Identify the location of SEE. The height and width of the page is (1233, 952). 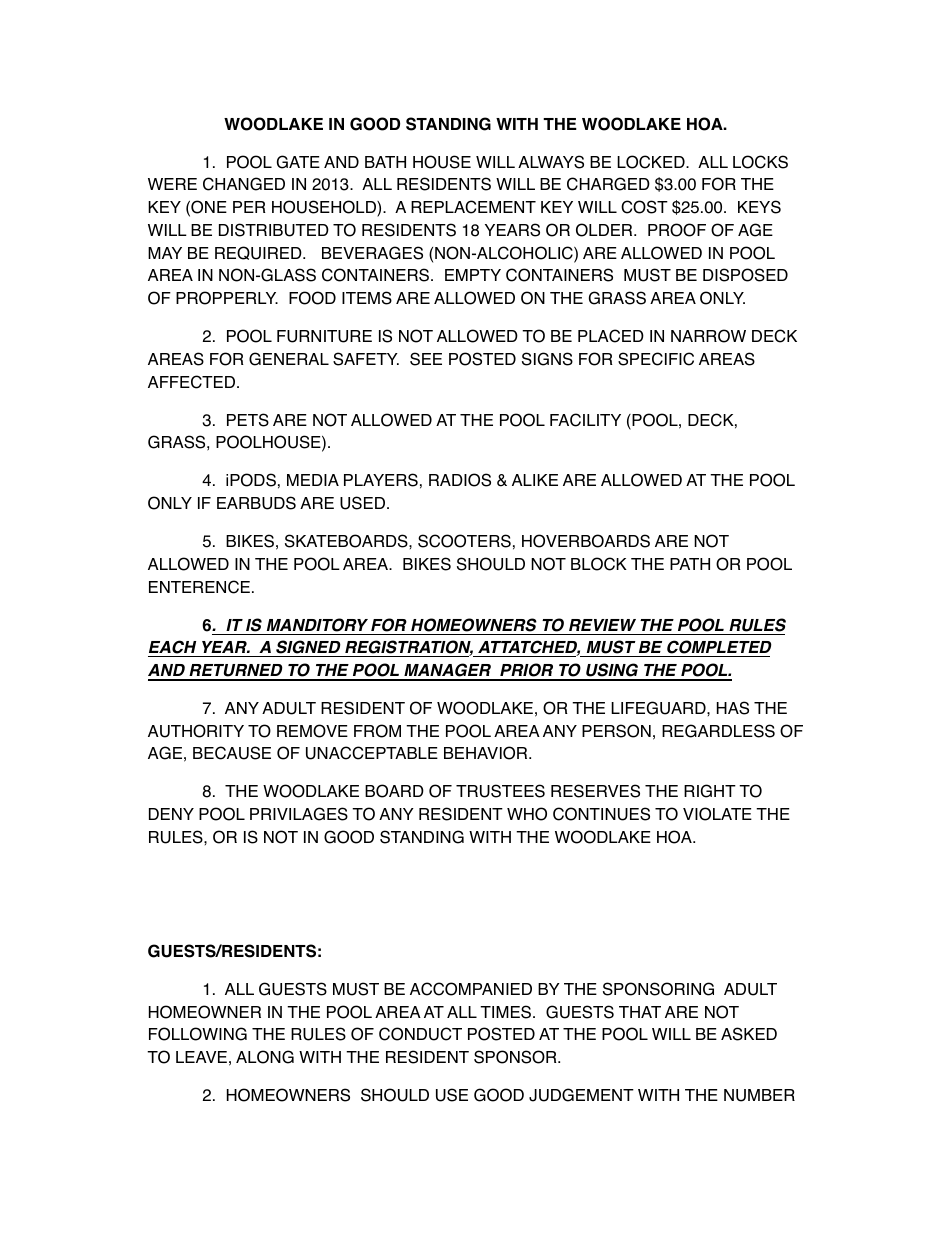
(426, 359).
